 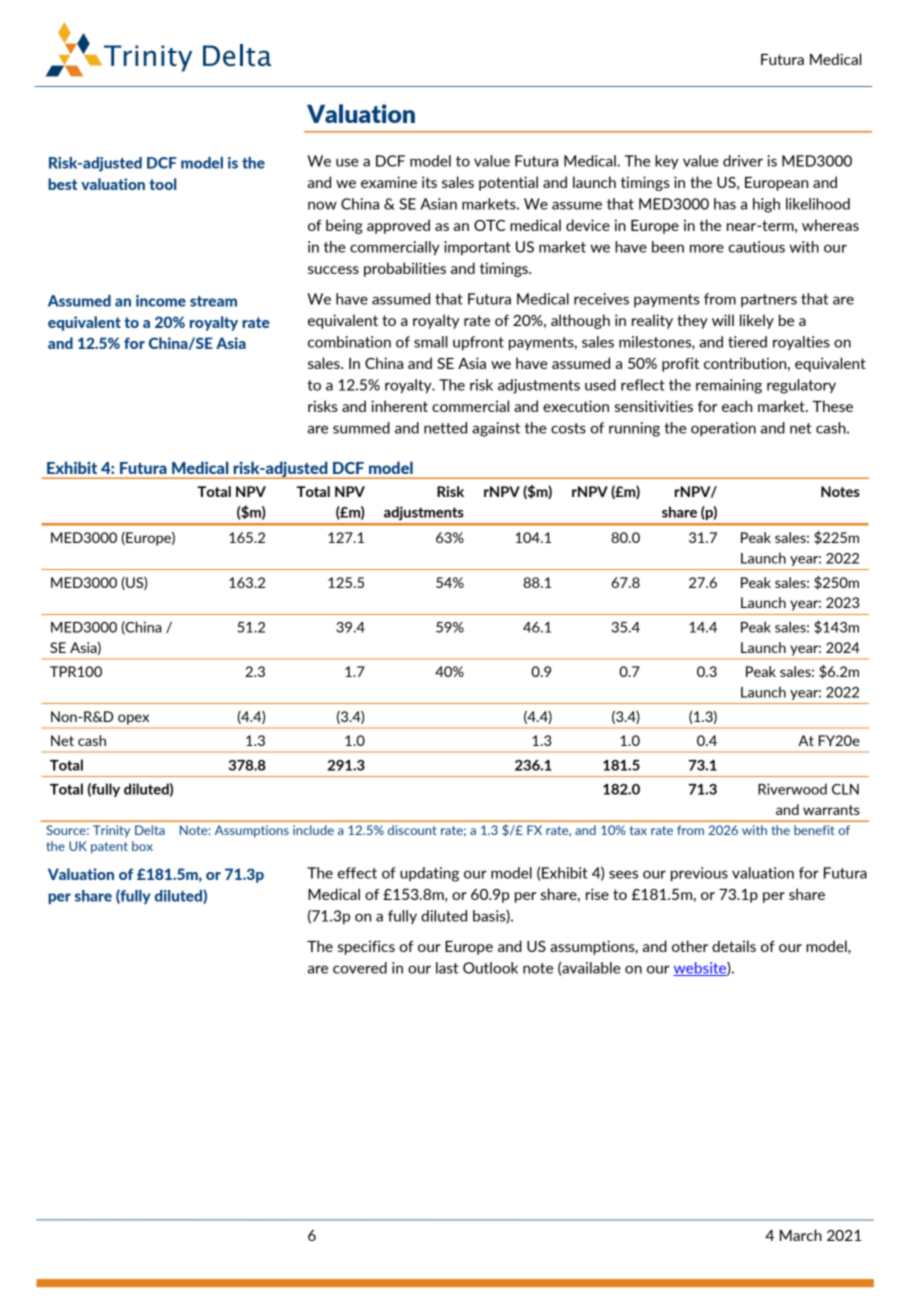 I want to click on previous, so click(x=699, y=874).
